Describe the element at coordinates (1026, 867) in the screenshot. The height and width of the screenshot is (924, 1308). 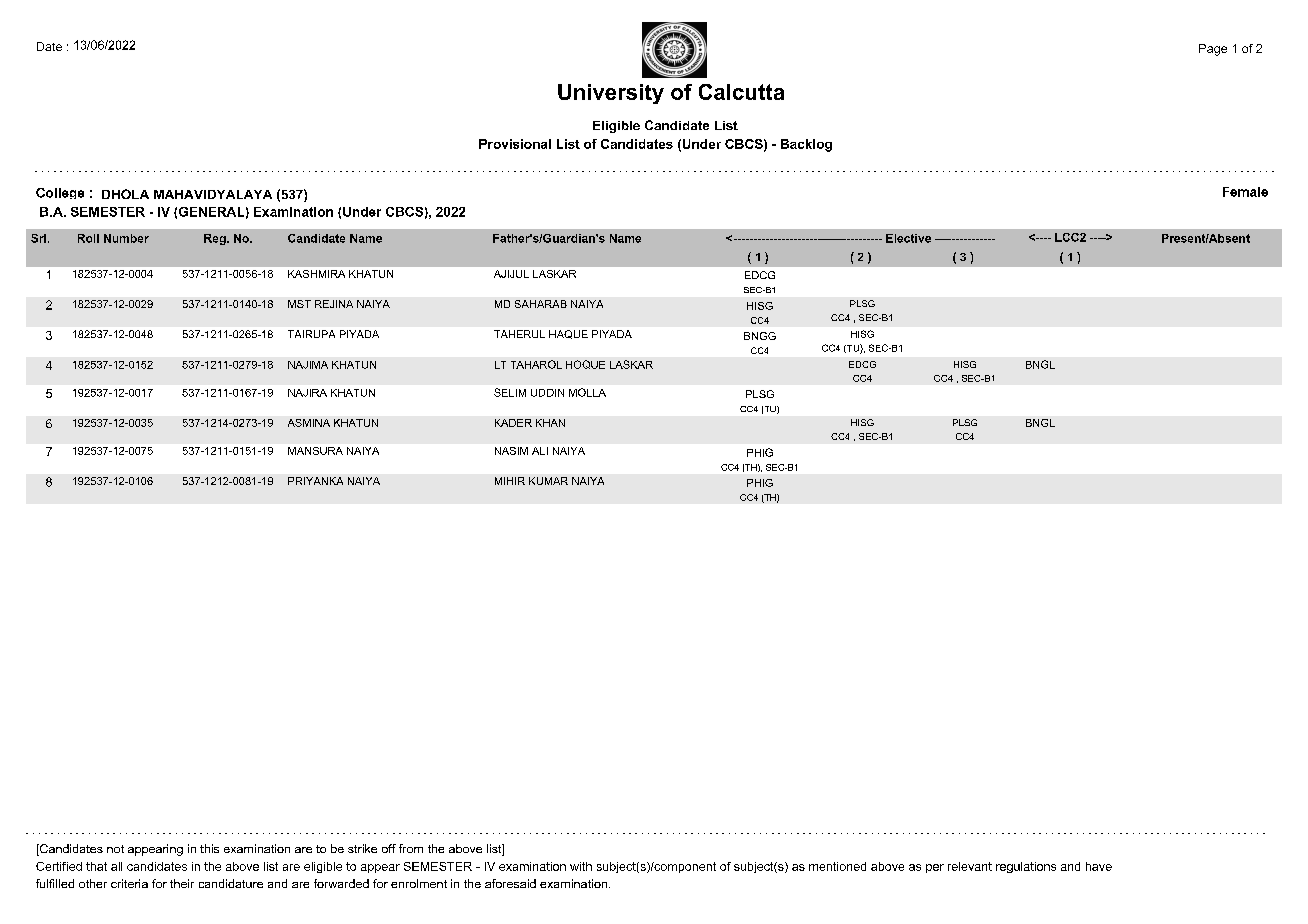
I see `regulations` at that location.
